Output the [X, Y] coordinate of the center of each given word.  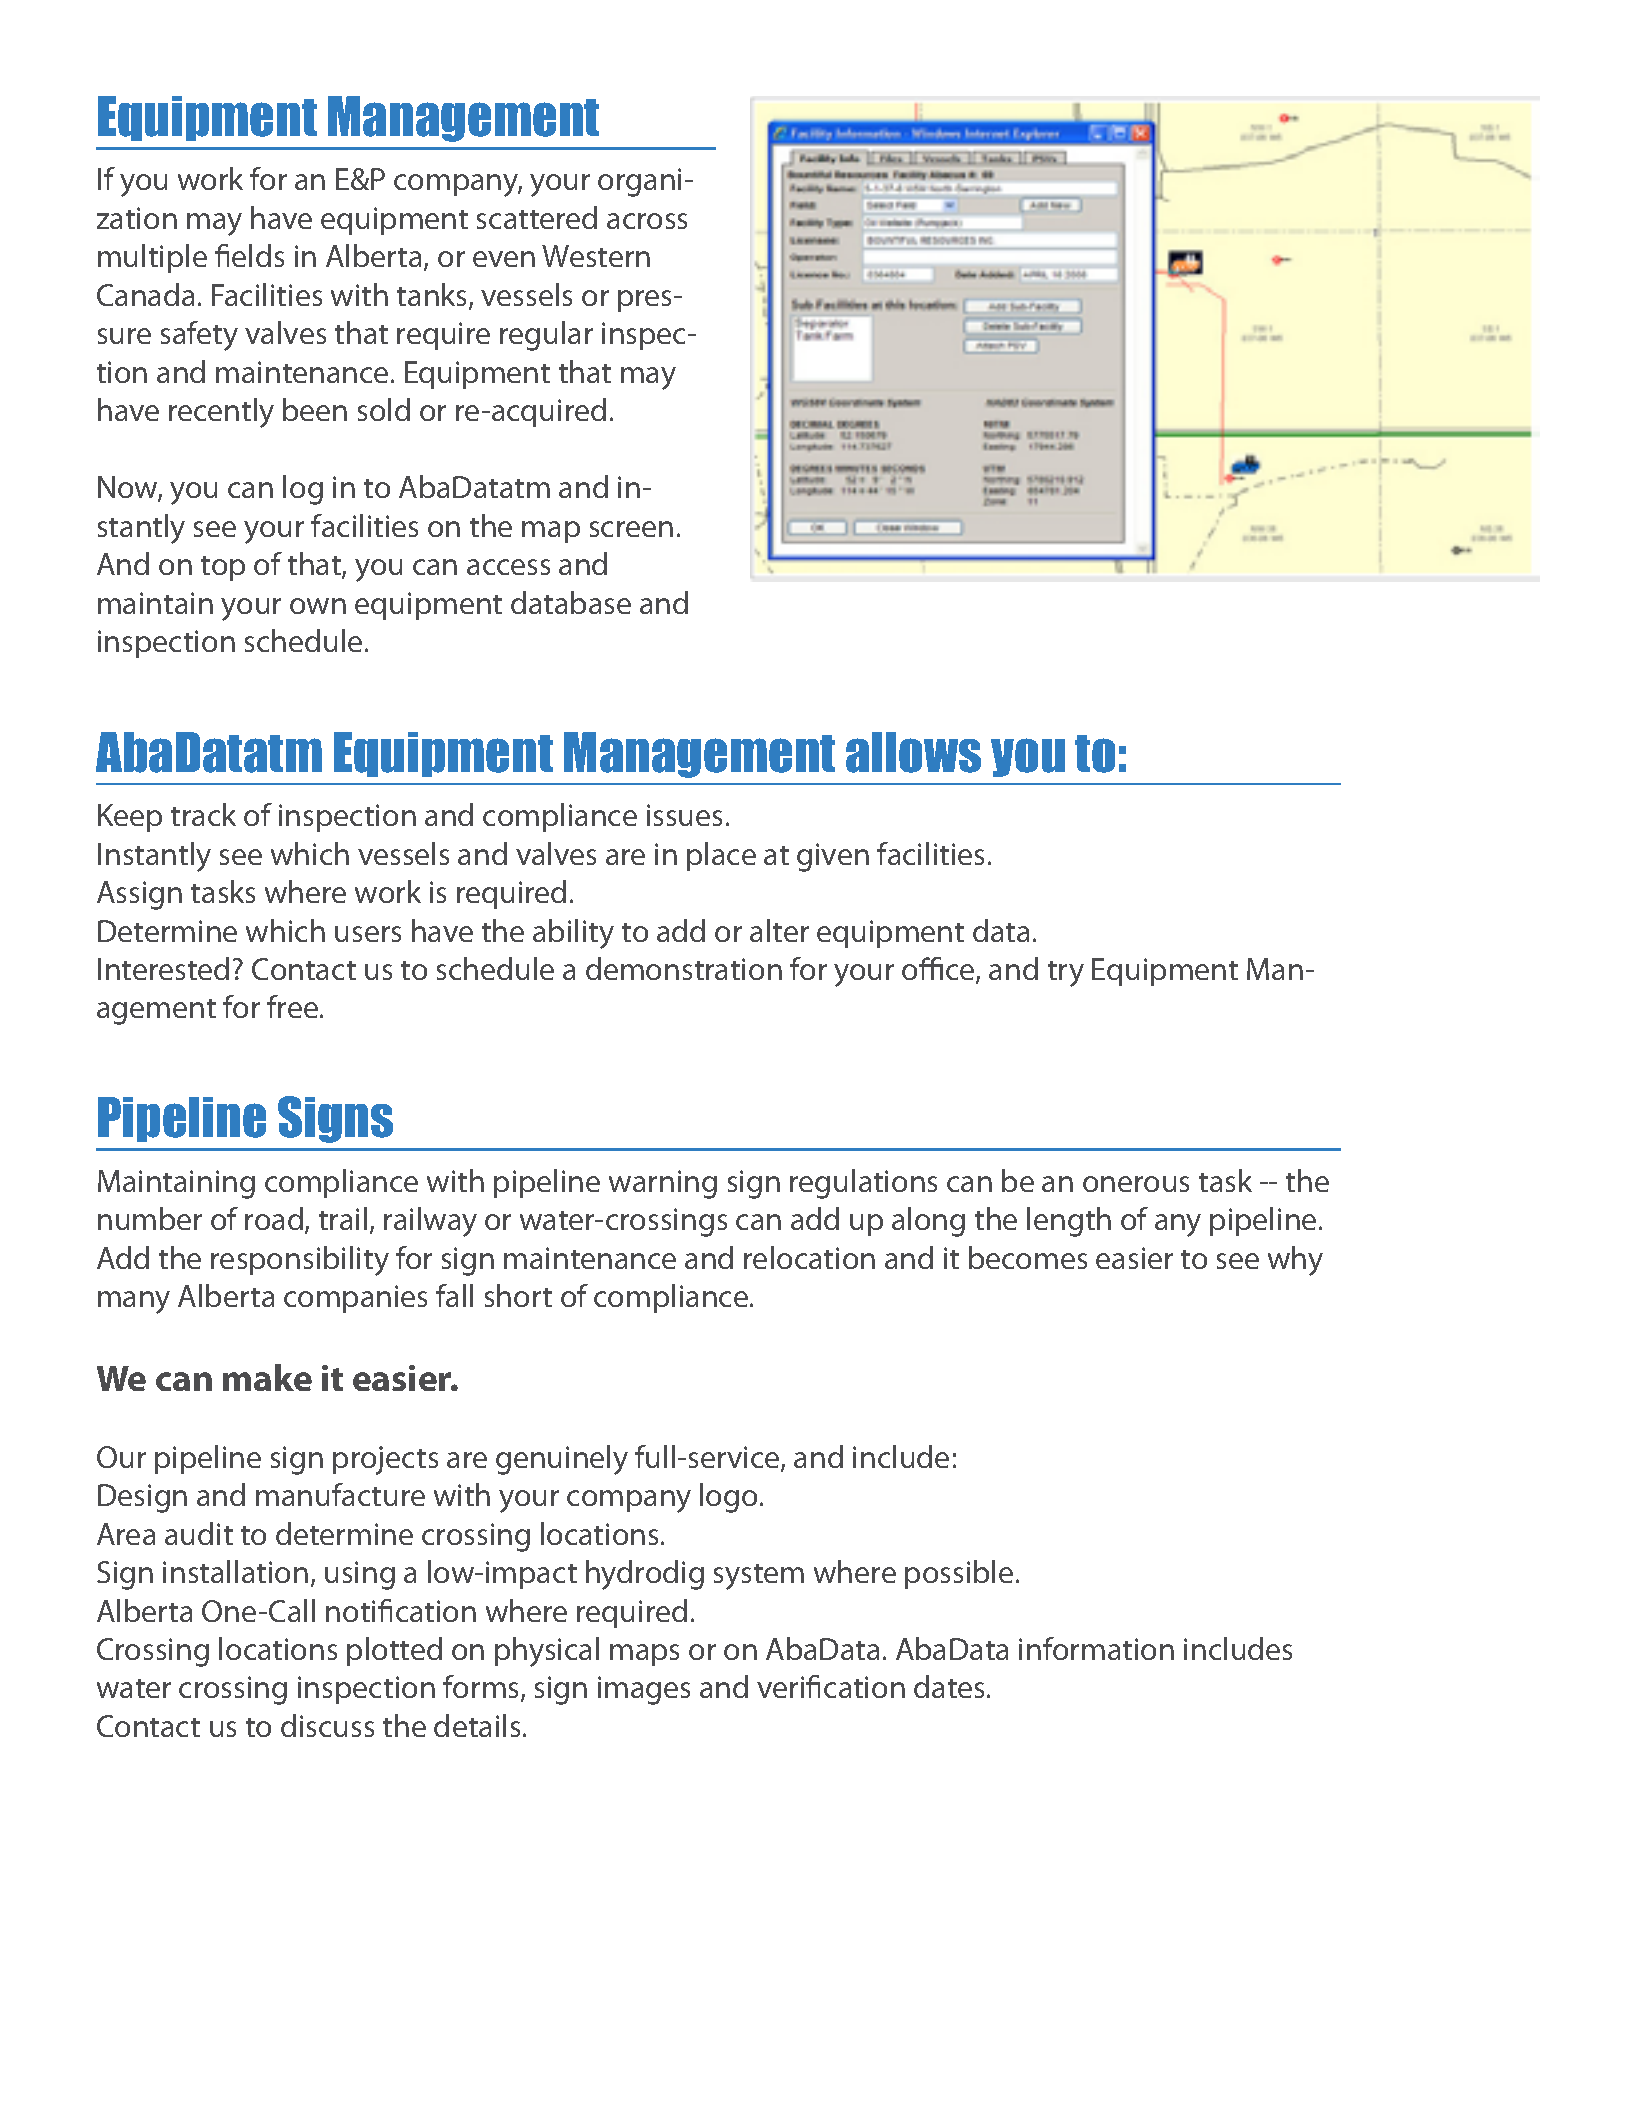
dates [951, 1686]
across [647, 221]
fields [249, 255]
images [644, 1690]
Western [596, 256]
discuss [327, 1725]
